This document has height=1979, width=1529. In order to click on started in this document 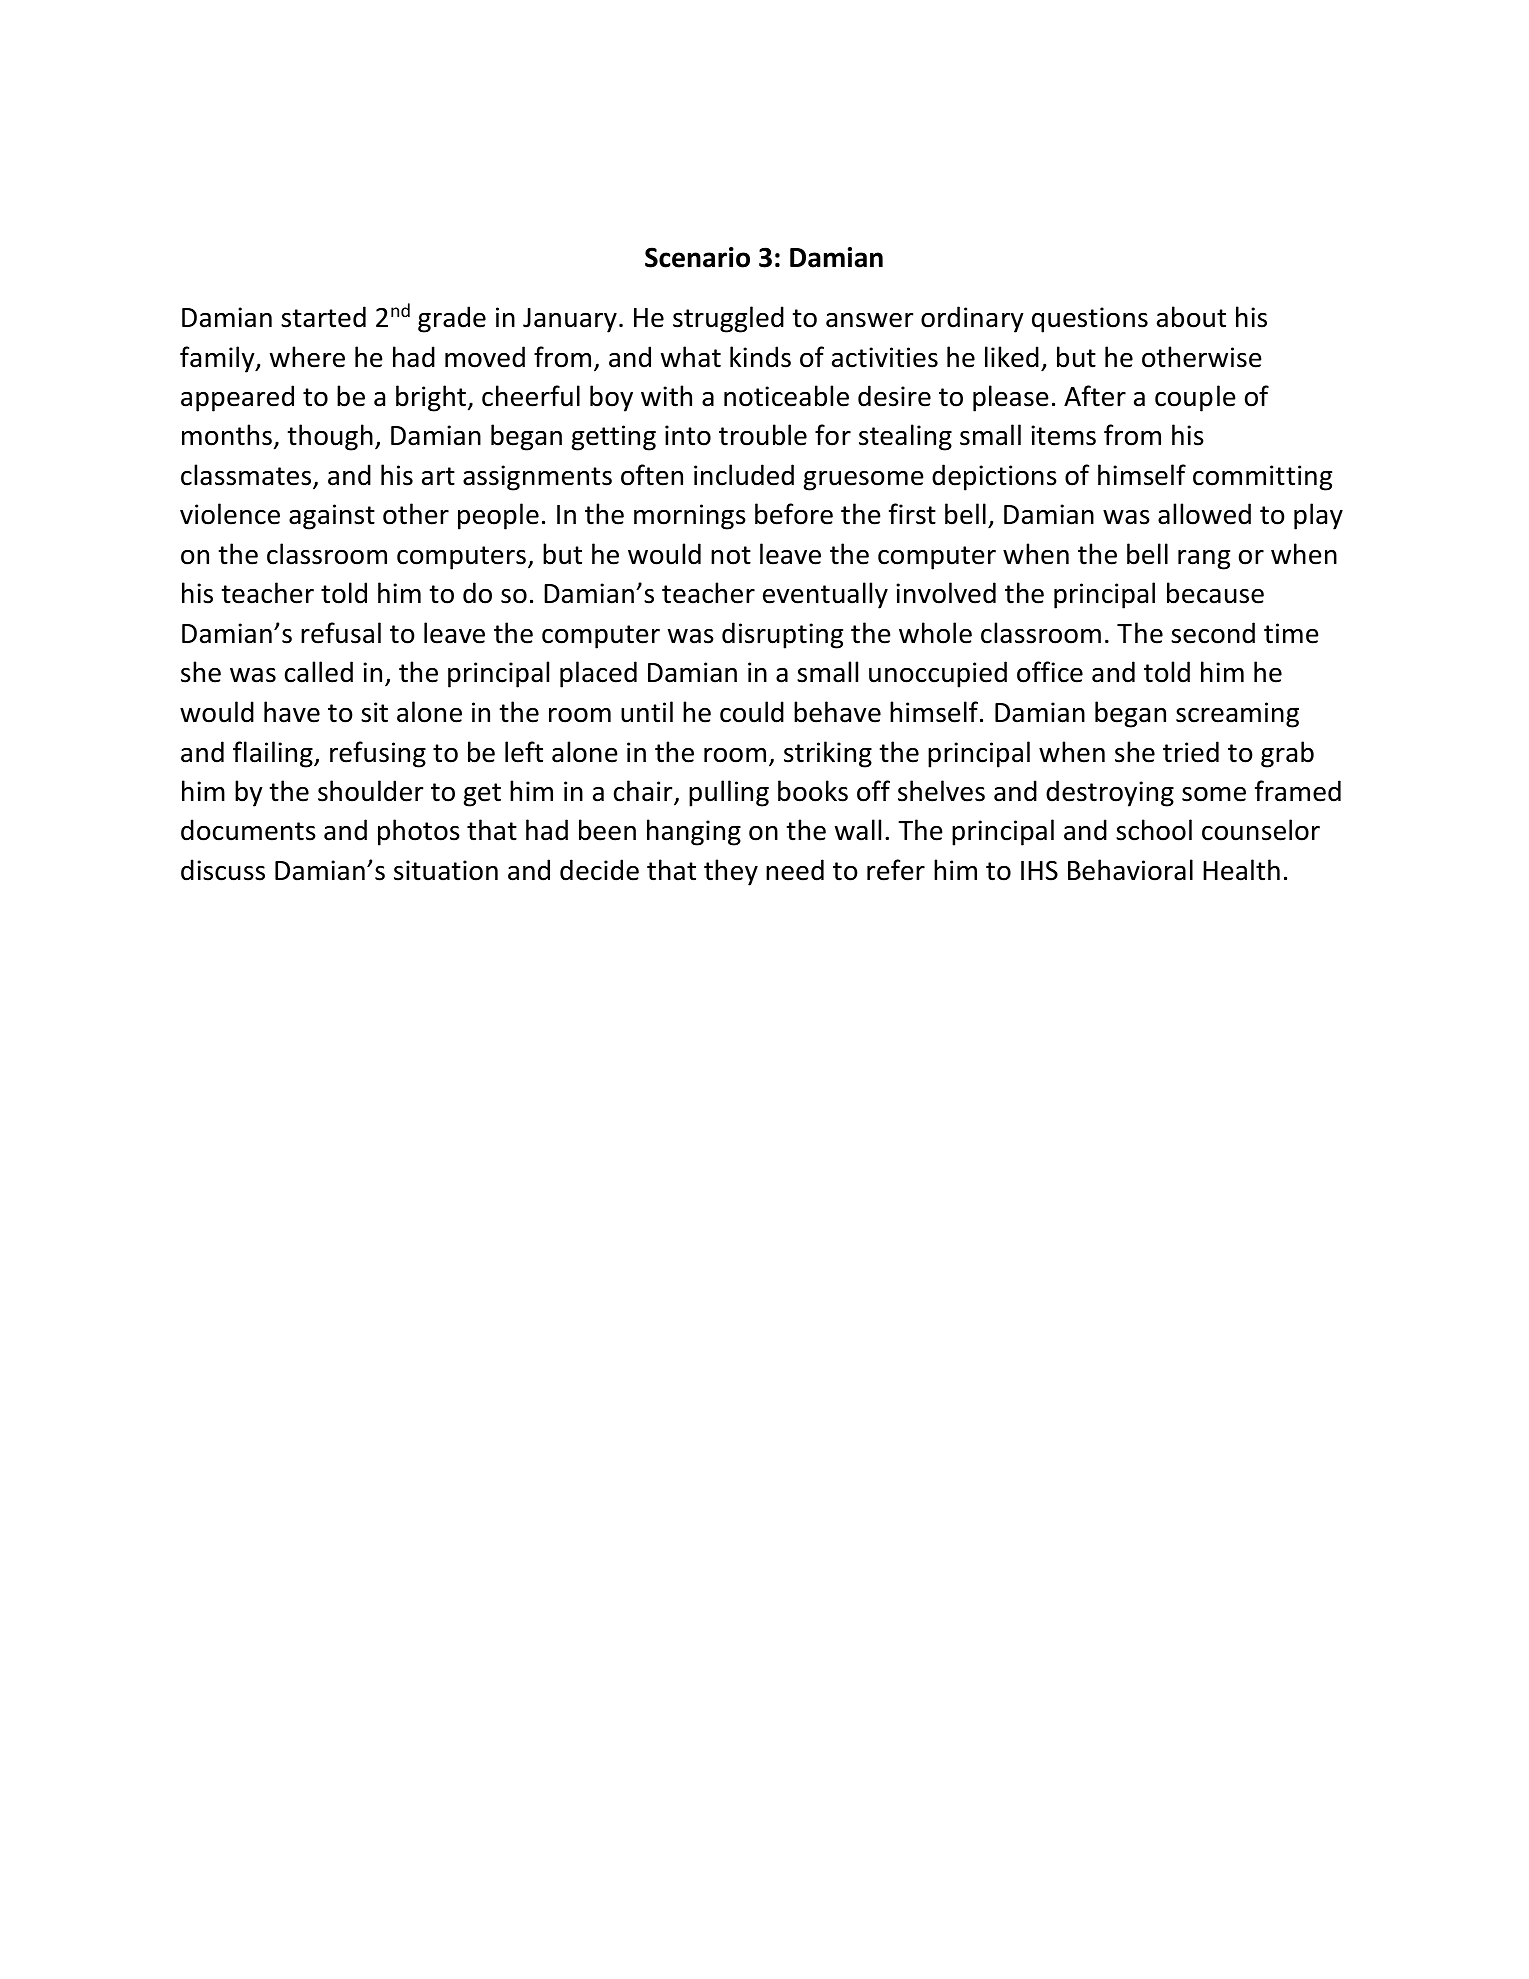, I will do `click(323, 317)`.
